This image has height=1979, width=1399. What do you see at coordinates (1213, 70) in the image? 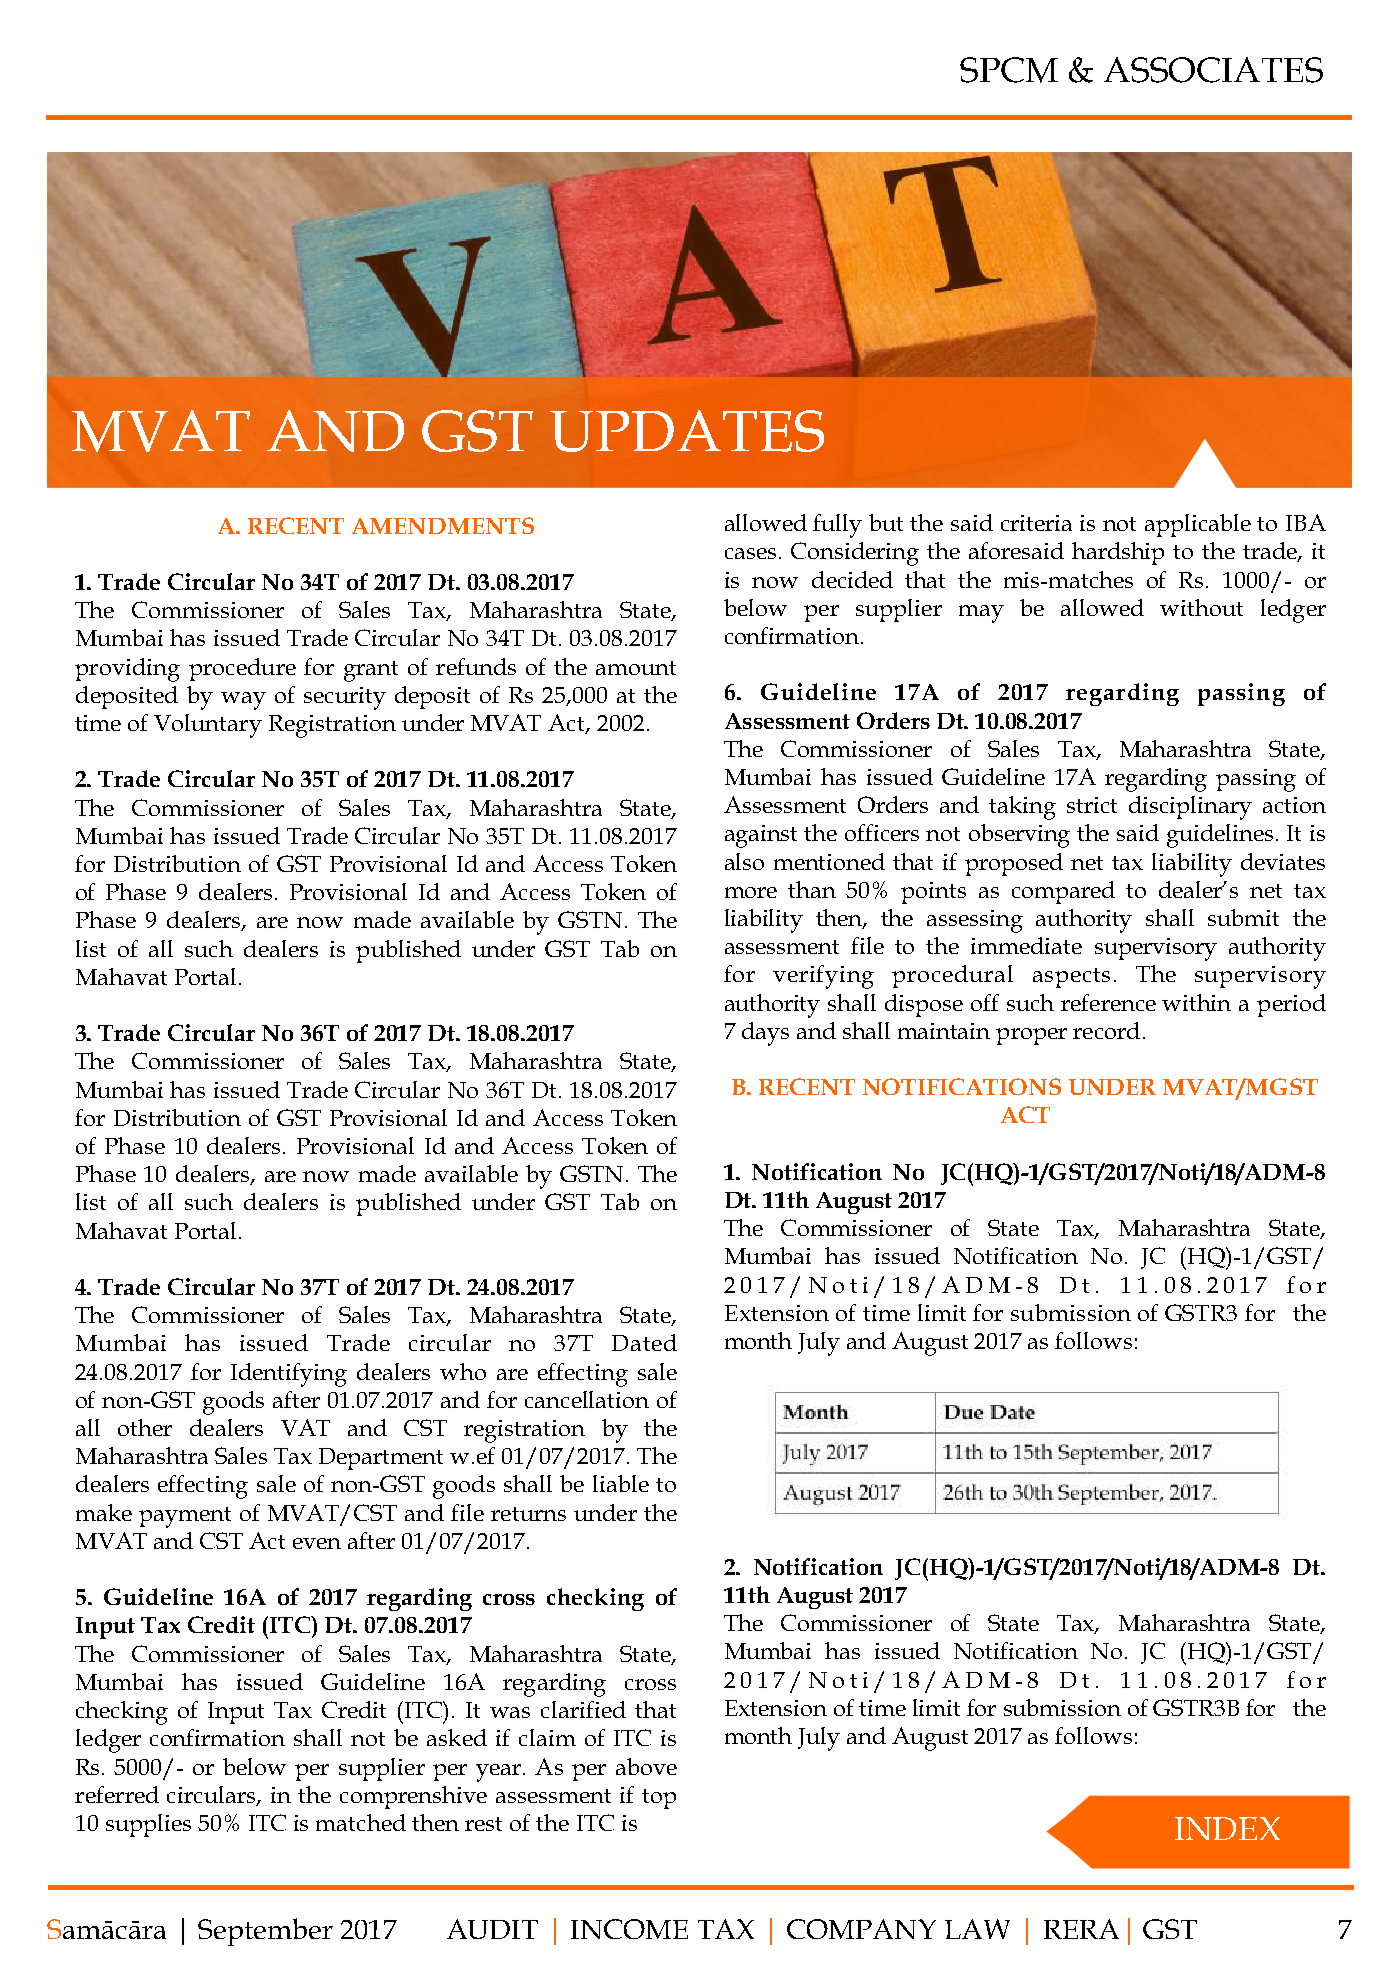
I see `ASSOCIATES` at bounding box center [1213, 70].
